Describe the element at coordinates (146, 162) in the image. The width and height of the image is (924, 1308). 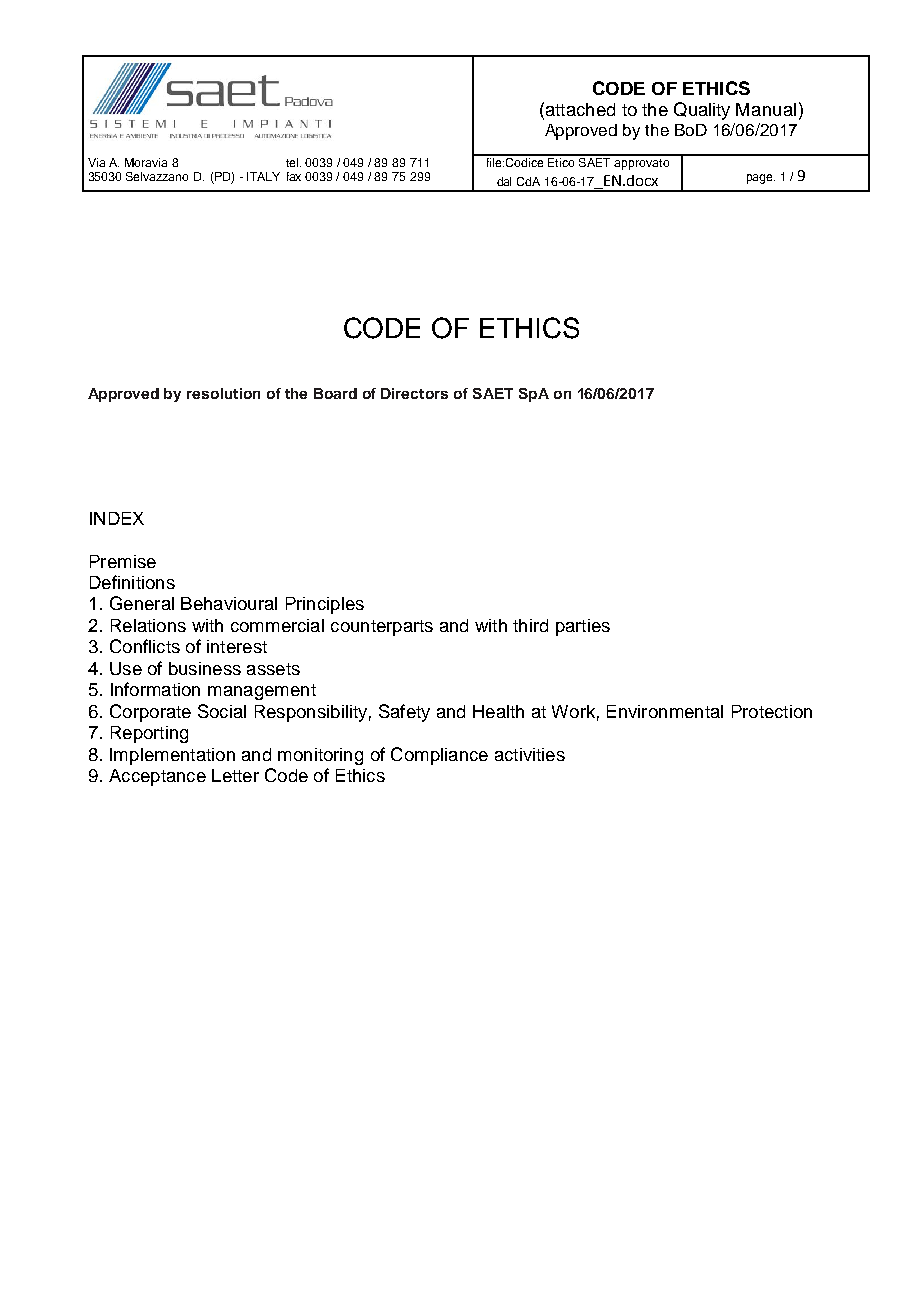
I see `Moravia` at that location.
